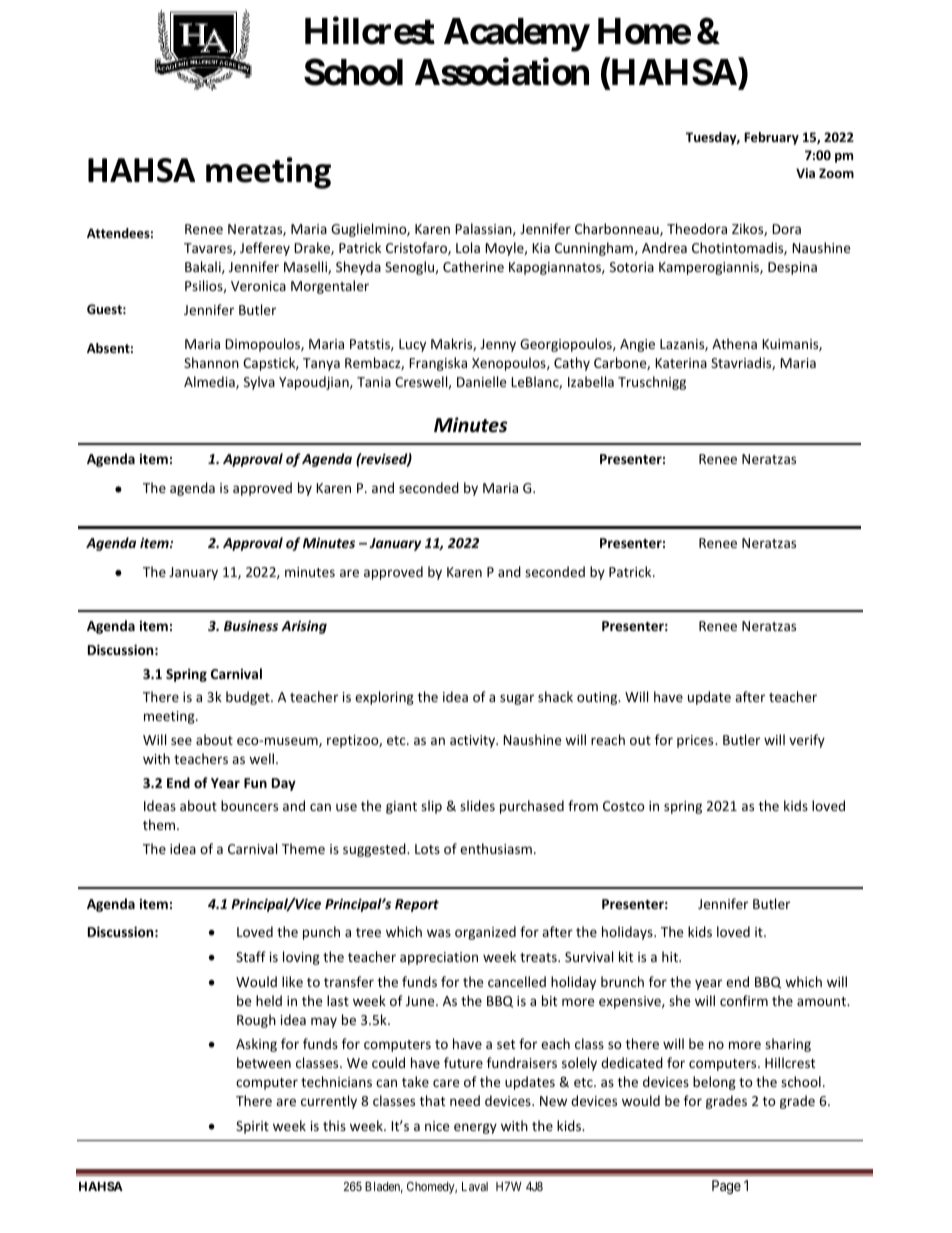 This screenshot has height=1233, width=952. What do you see at coordinates (726, 1187) in the screenshot?
I see `Page` at bounding box center [726, 1187].
